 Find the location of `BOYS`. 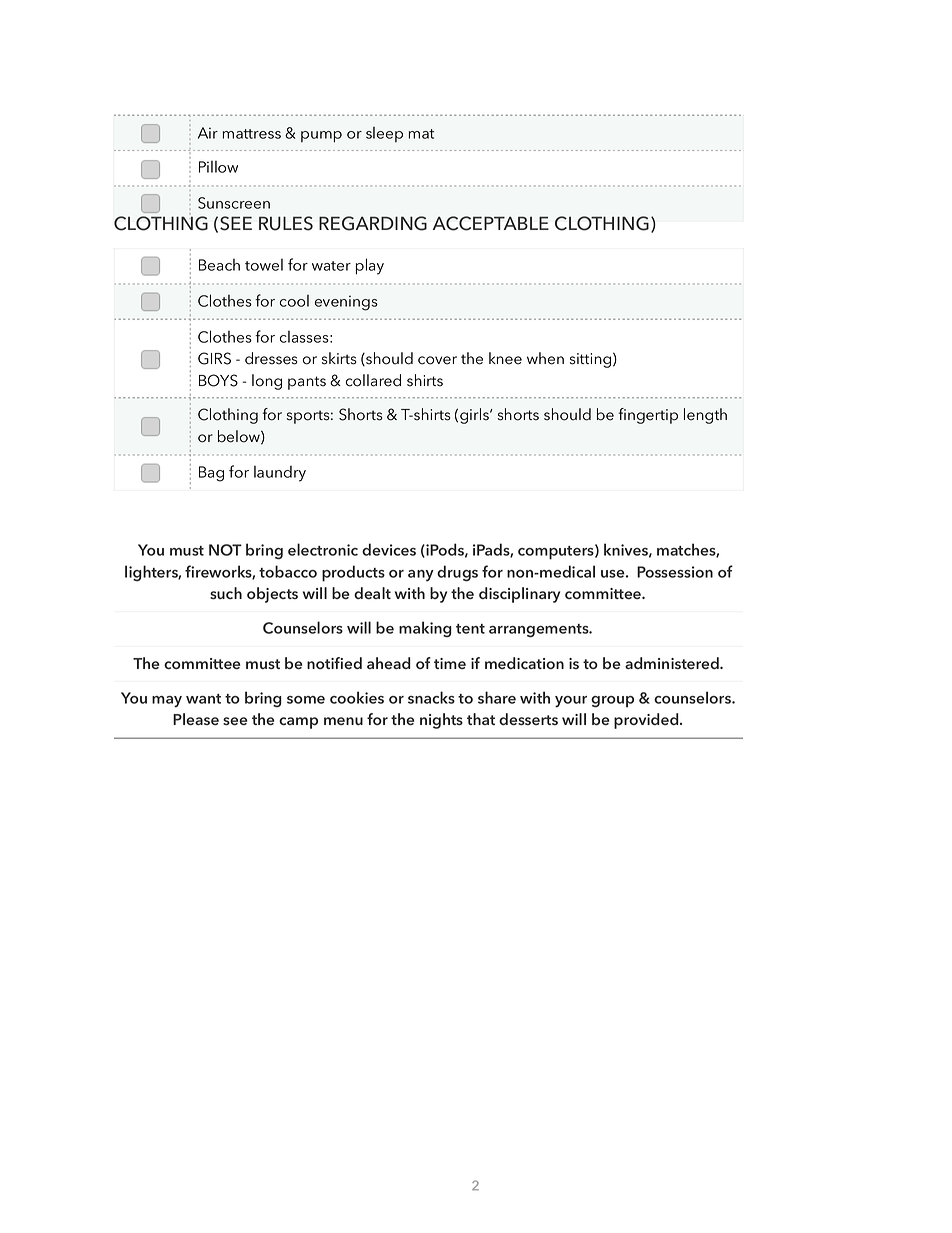

BOYS is located at coordinates (218, 380).
